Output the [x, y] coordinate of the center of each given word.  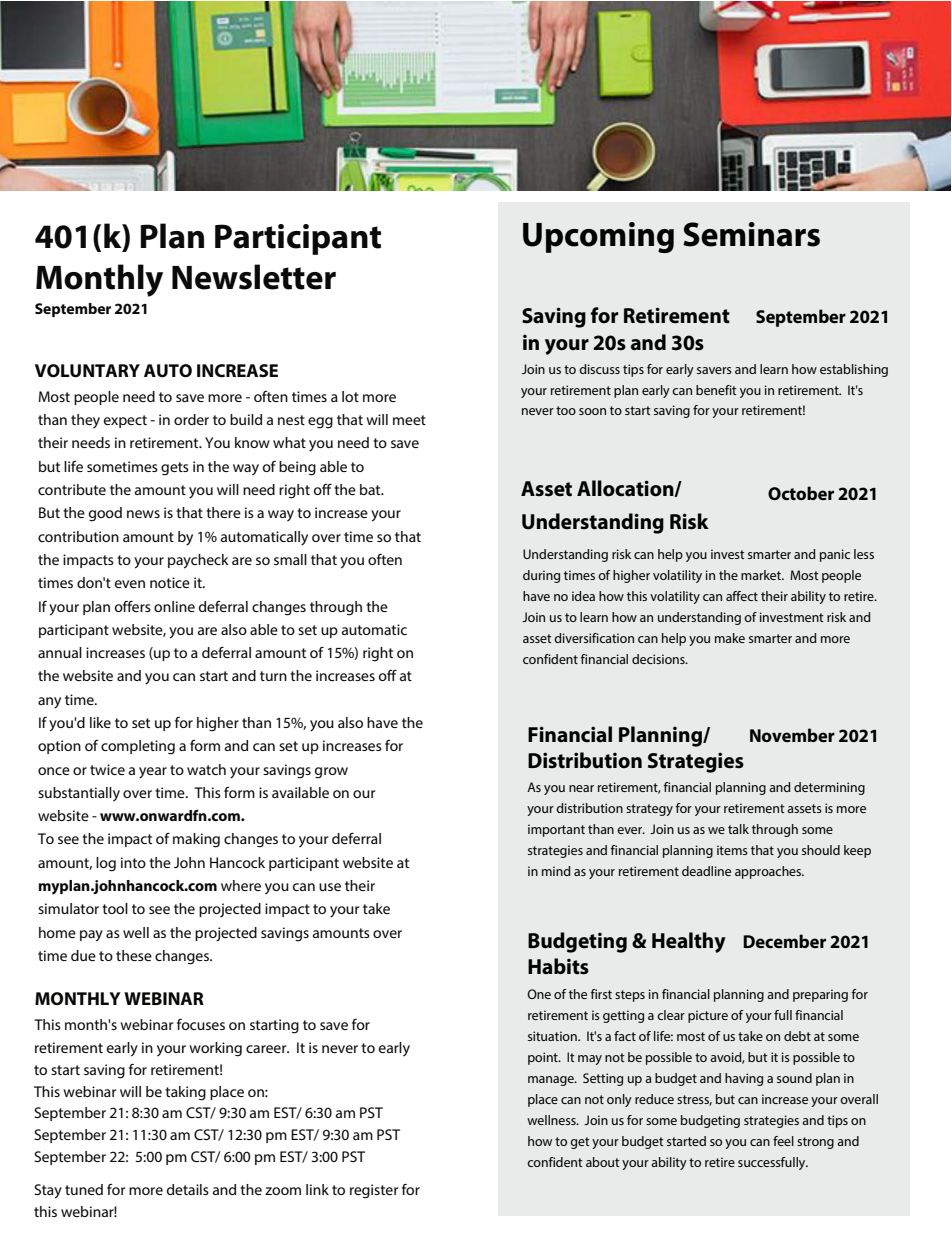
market [762, 575]
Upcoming [598, 237]
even [130, 584]
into [133, 862]
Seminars [751, 234]
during [541, 576]
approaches [769, 872]
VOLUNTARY [87, 371]
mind [556, 871]
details [188, 1189]
